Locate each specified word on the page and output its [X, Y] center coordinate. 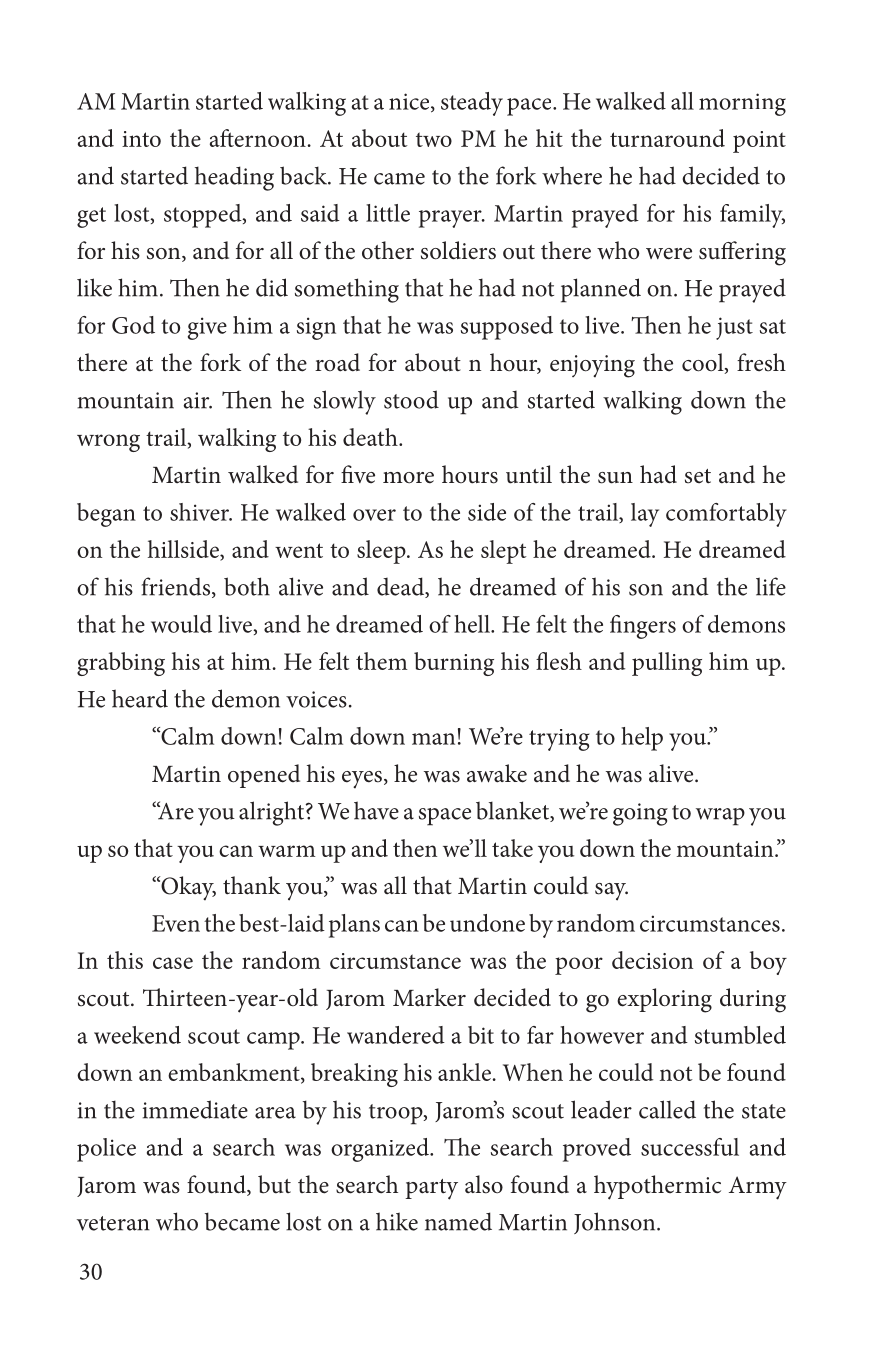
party [431, 1189]
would [181, 624]
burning [454, 664]
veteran [113, 1223]
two [434, 139]
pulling [667, 664]
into [141, 139]
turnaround [667, 138]
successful [690, 1147]
